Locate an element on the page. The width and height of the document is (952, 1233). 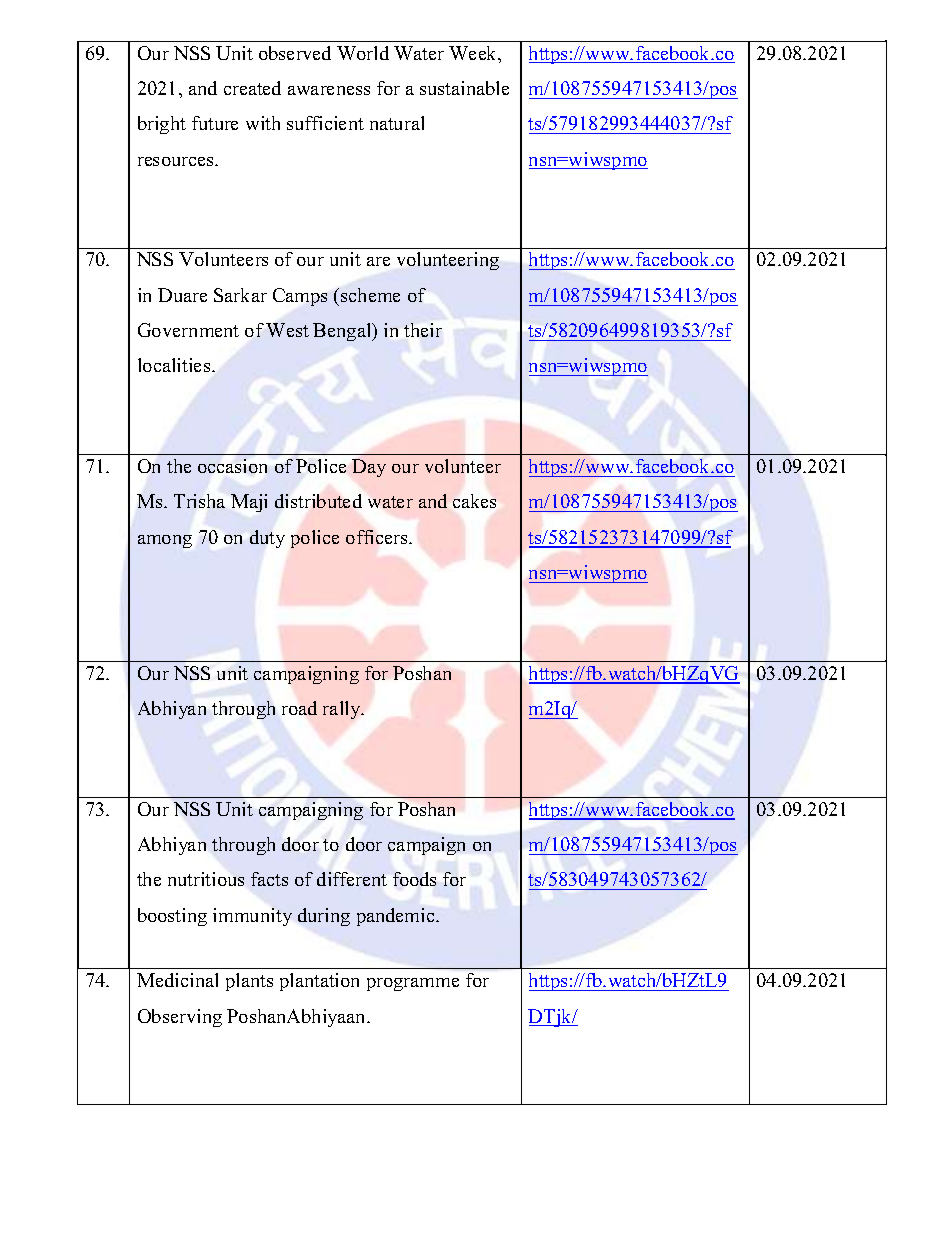
their is located at coordinates (423, 330).
